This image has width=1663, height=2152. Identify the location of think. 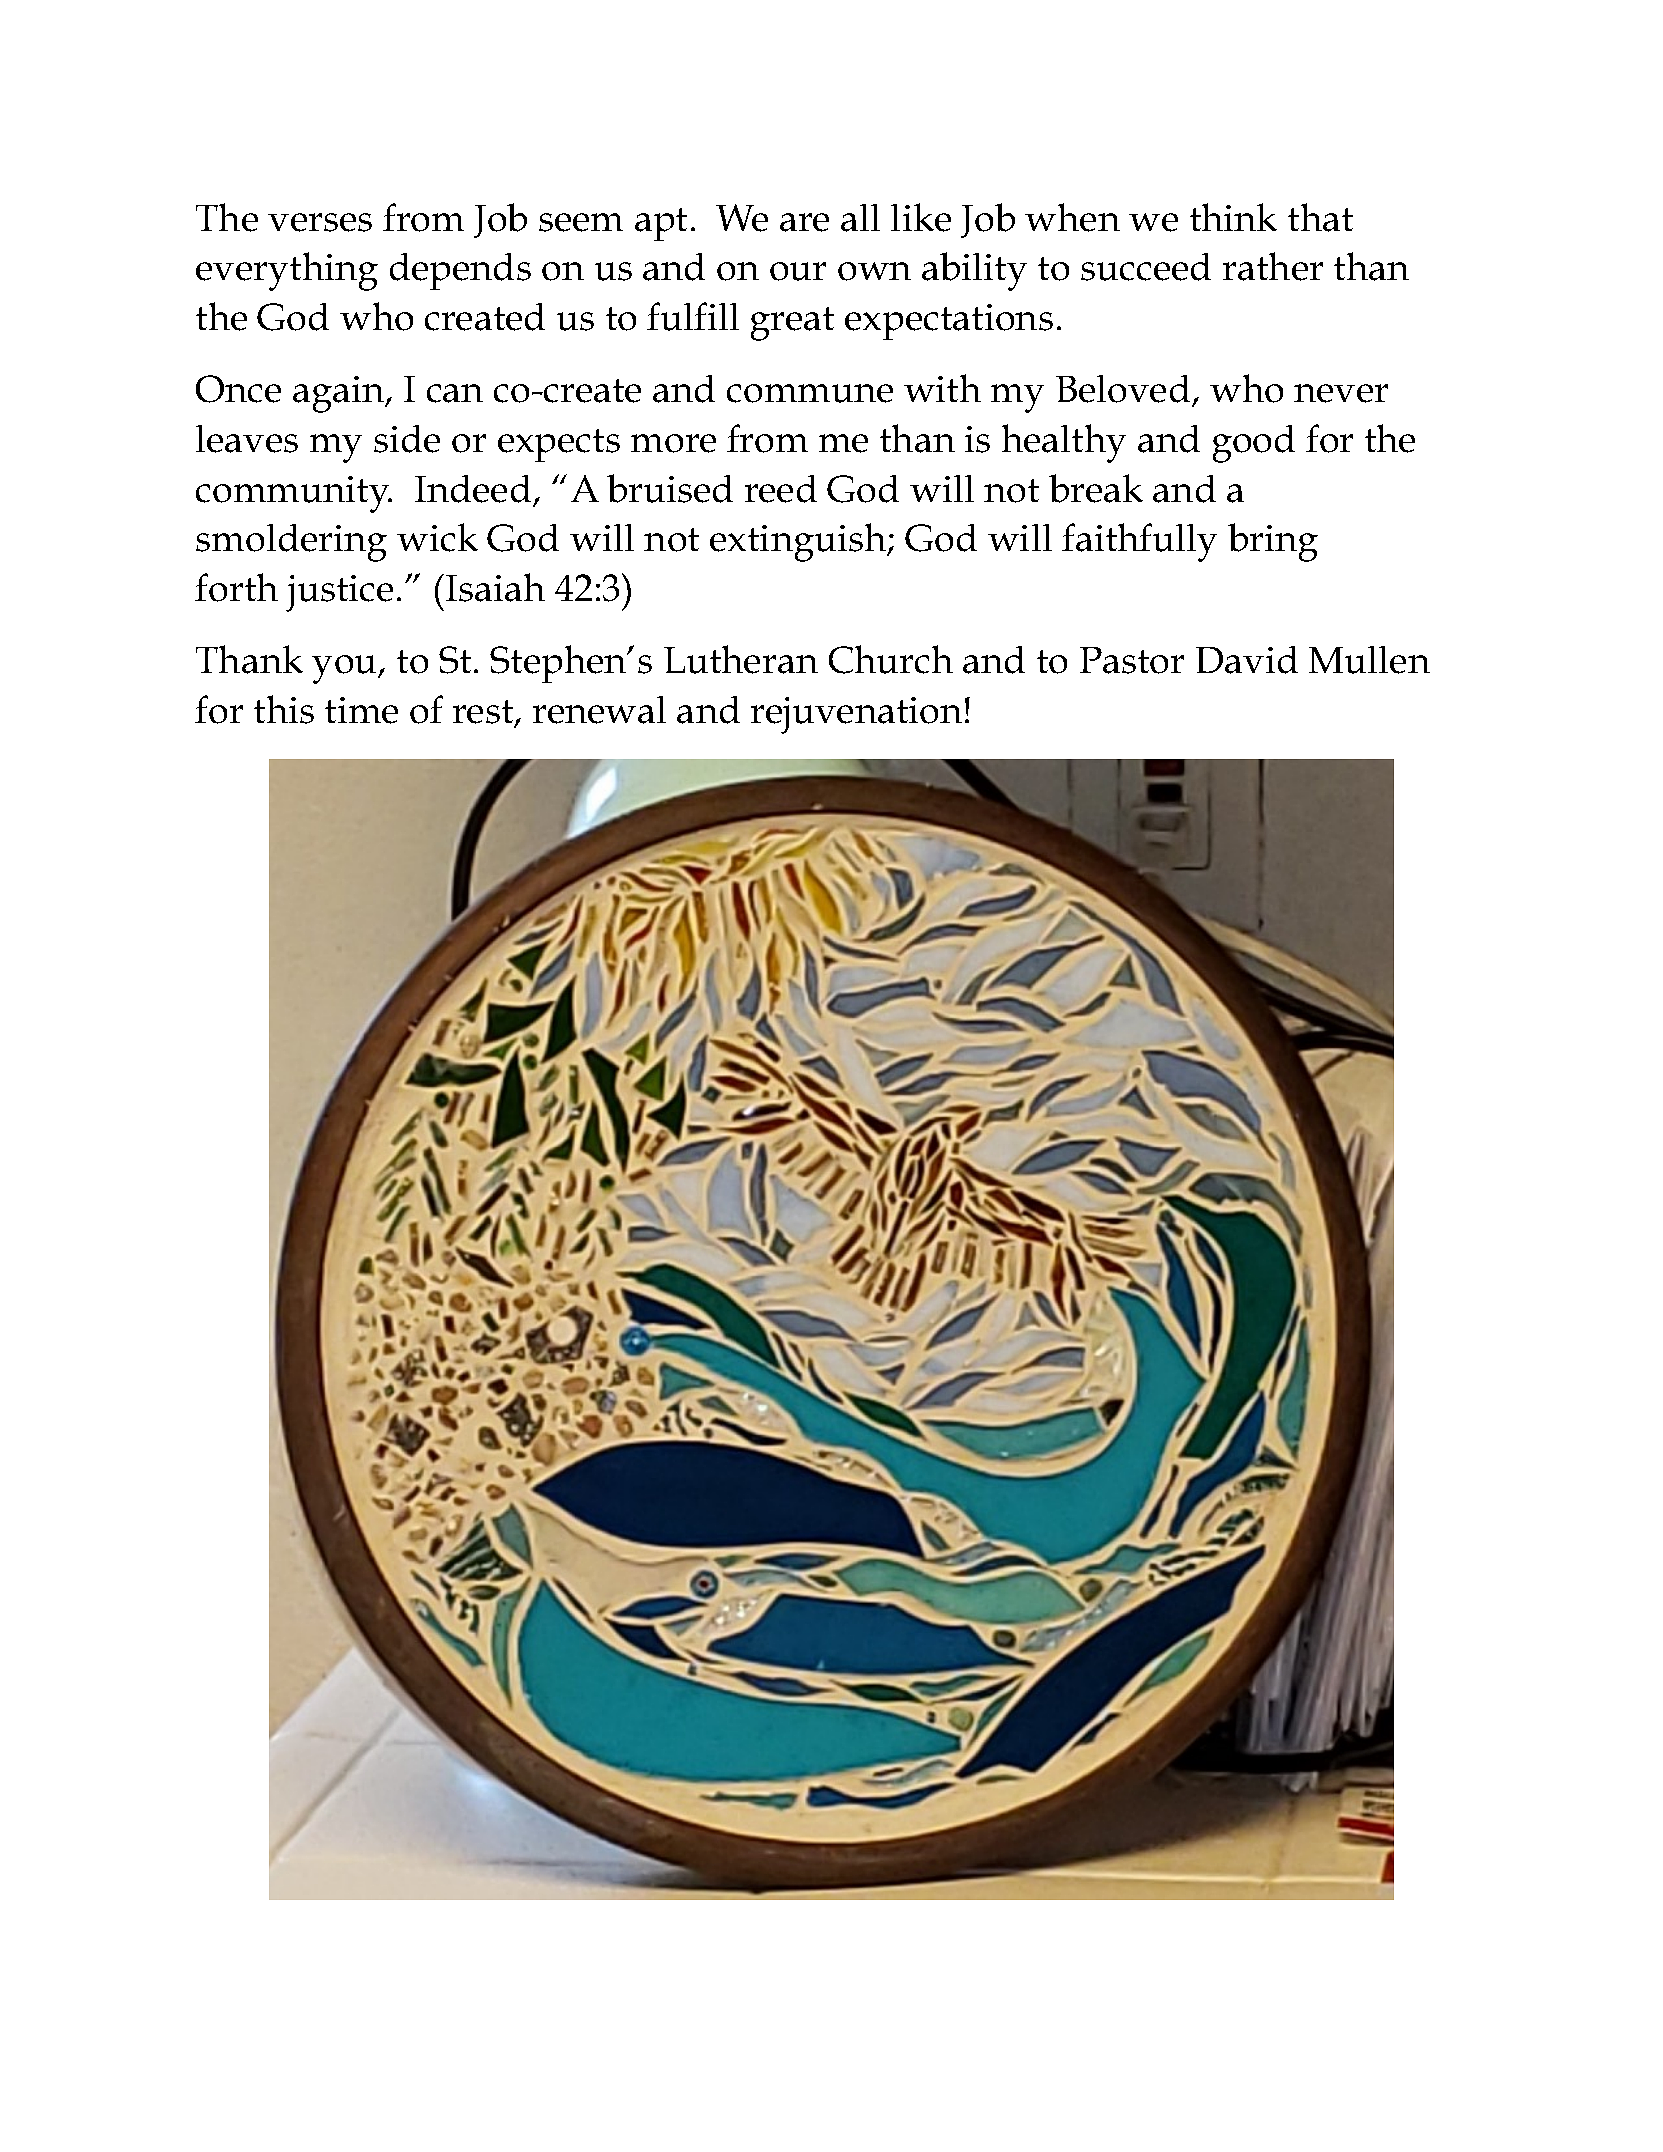
(1233, 217).
